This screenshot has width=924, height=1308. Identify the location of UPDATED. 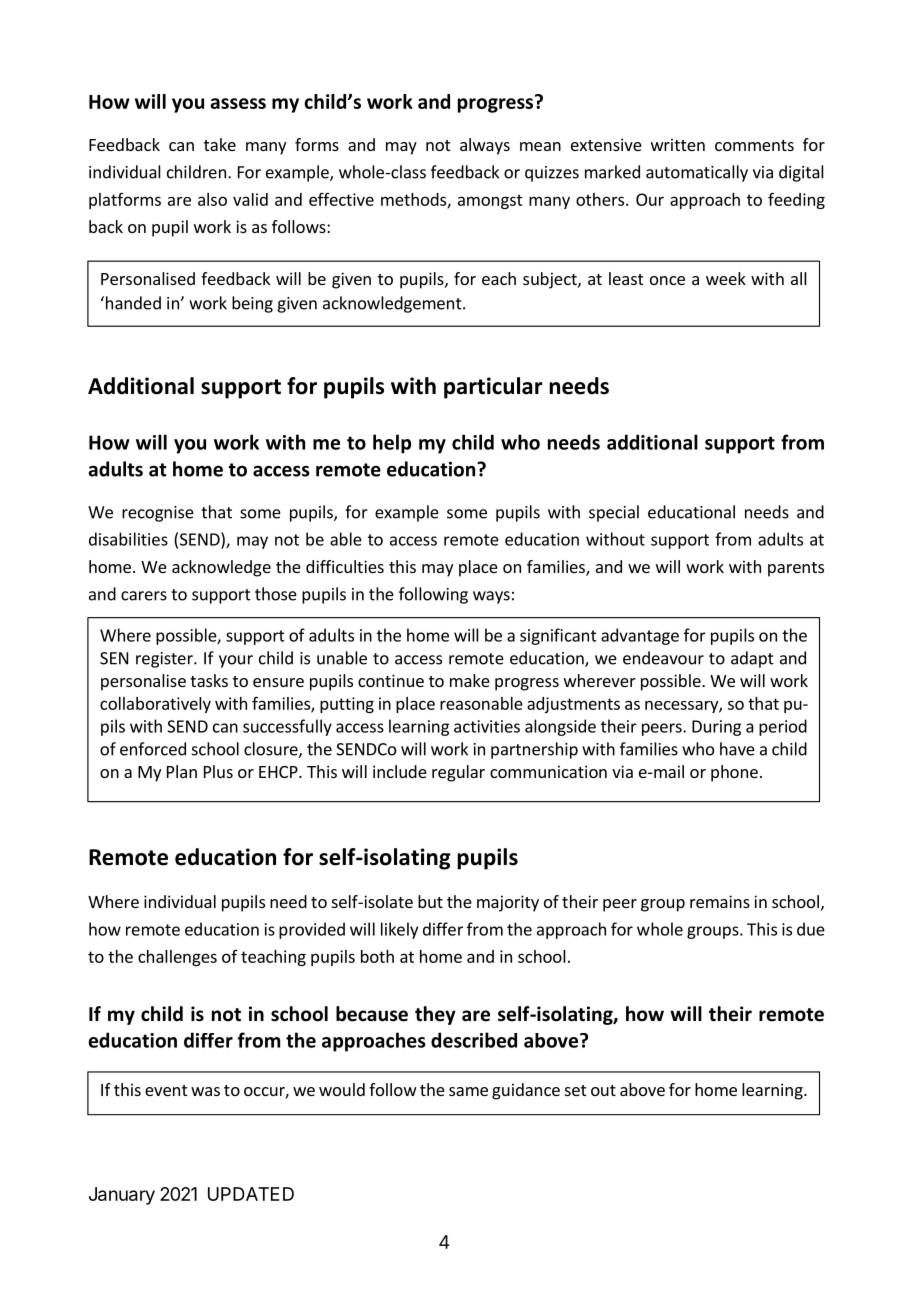
(251, 1194).
